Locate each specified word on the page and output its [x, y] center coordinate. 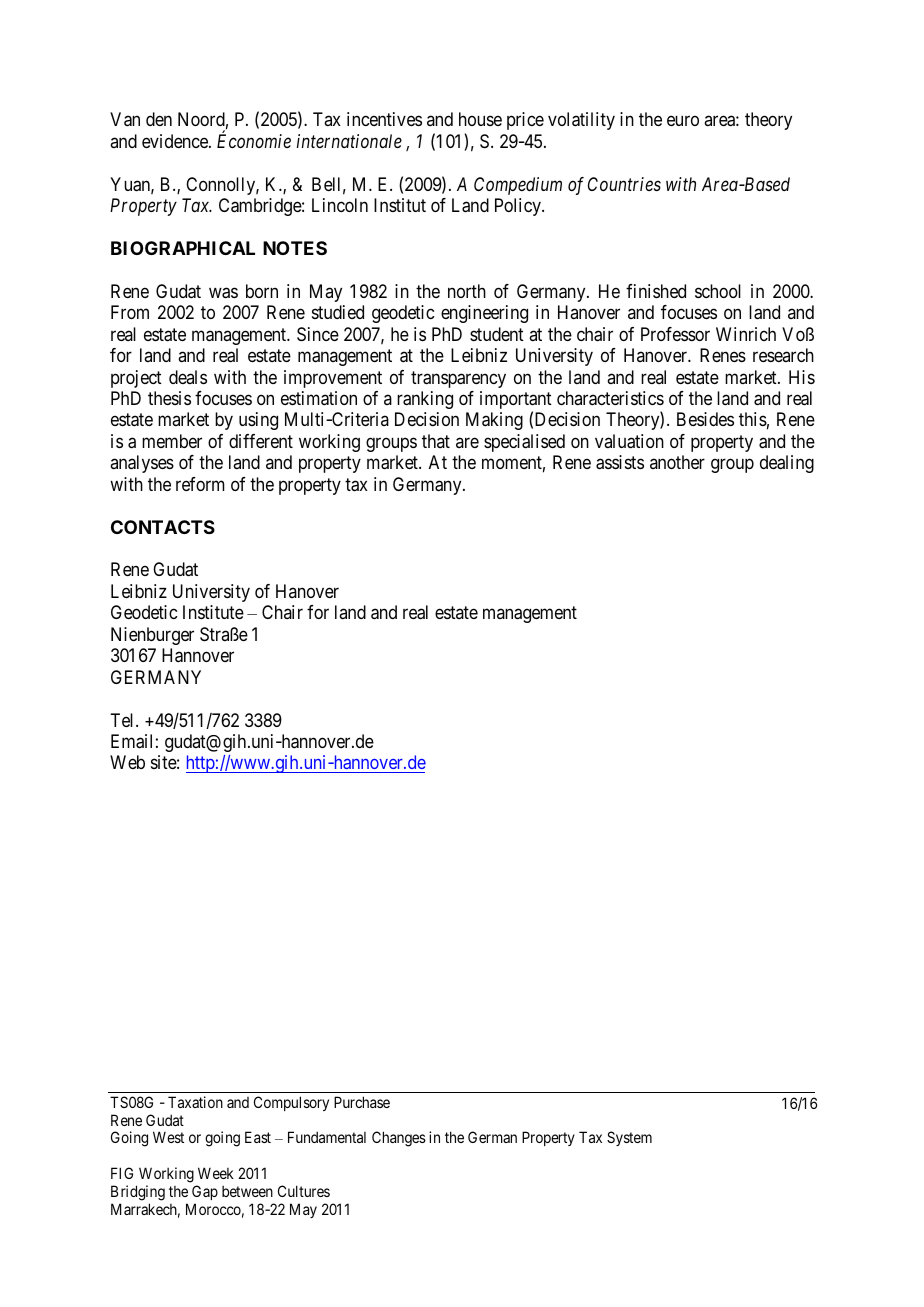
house [480, 119]
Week [216, 1173]
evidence [176, 141]
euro [683, 121]
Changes [399, 1139]
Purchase [362, 1102]
